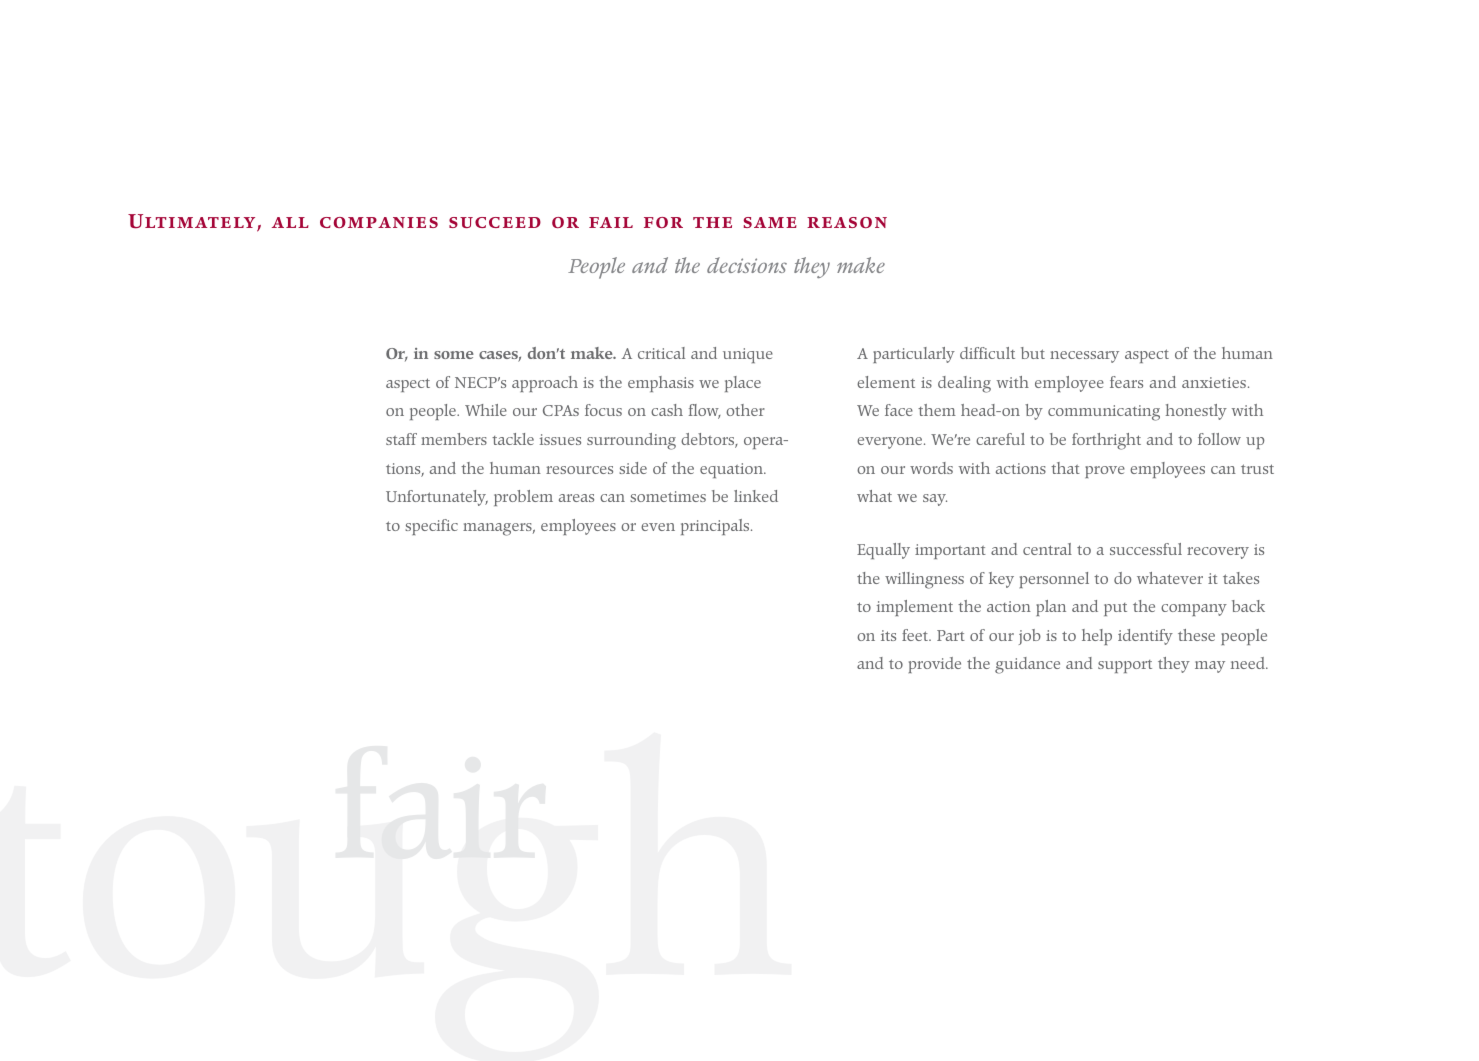  Describe the element at coordinates (748, 355) in the screenshot. I see `unique` at that location.
